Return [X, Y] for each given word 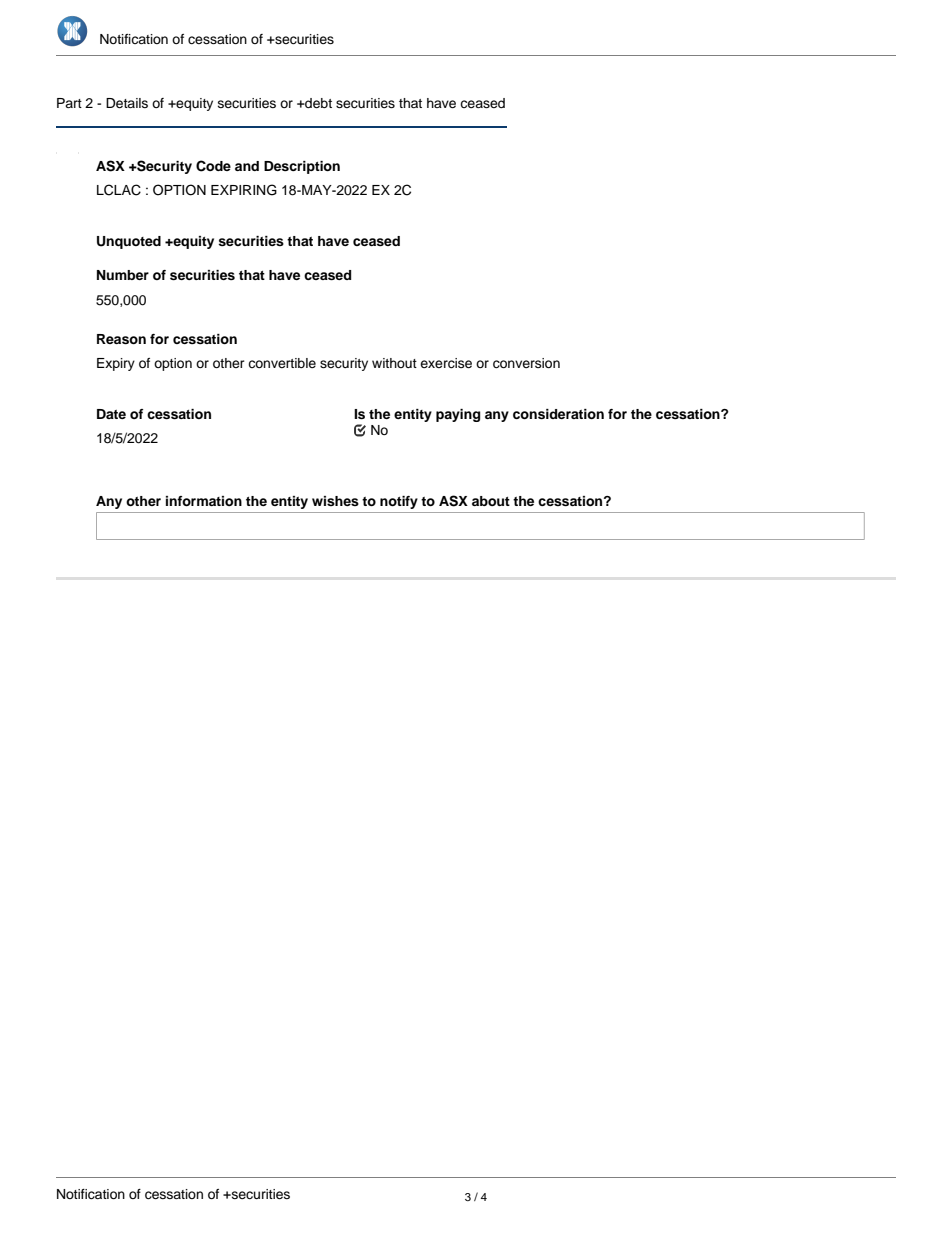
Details [127, 103]
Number [123, 275]
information [204, 501]
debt [317, 103]
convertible [282, 363]
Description [302, 167]
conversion [526, 363]
